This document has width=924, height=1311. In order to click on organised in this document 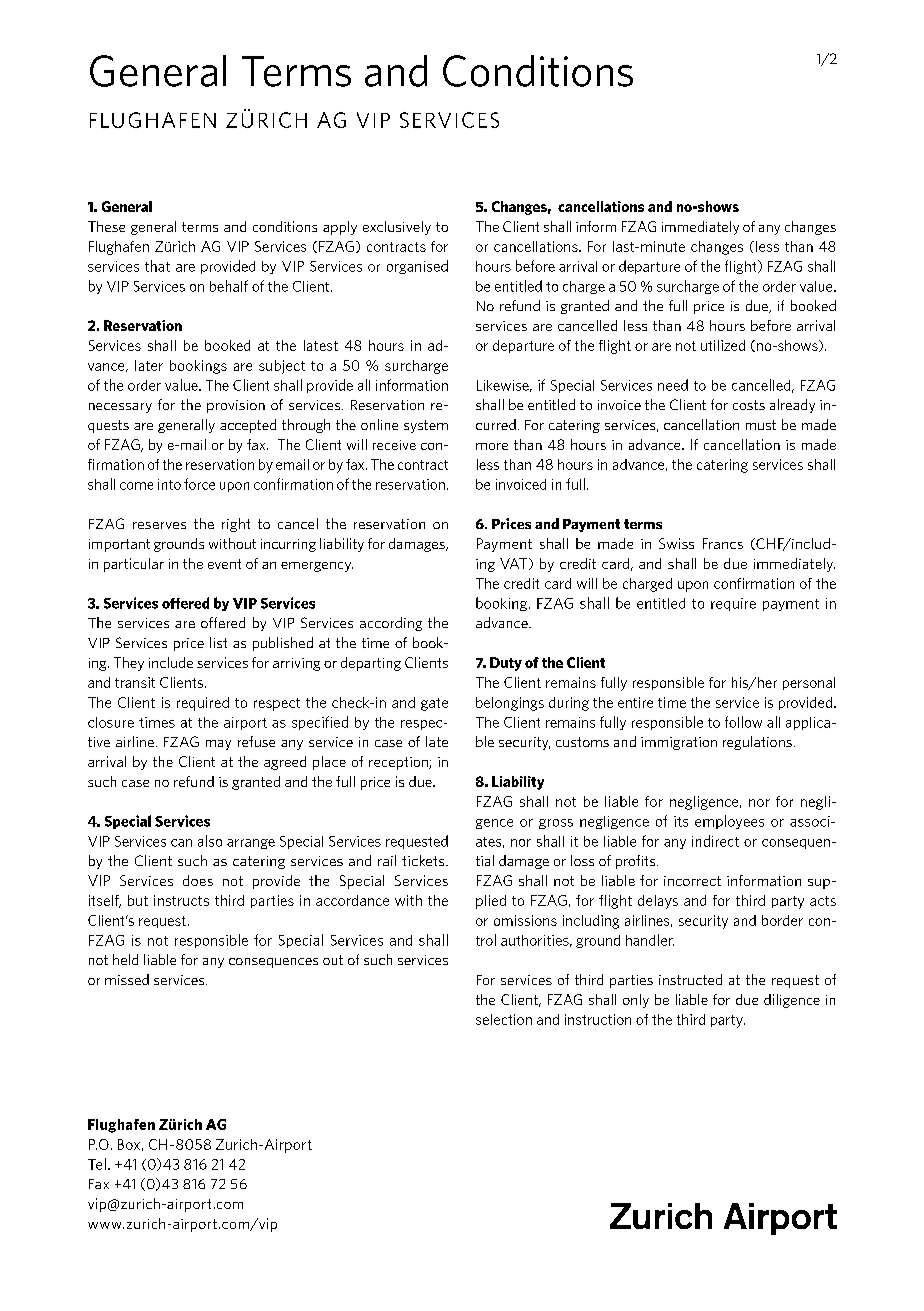, I will do `click(417, 267)`.
